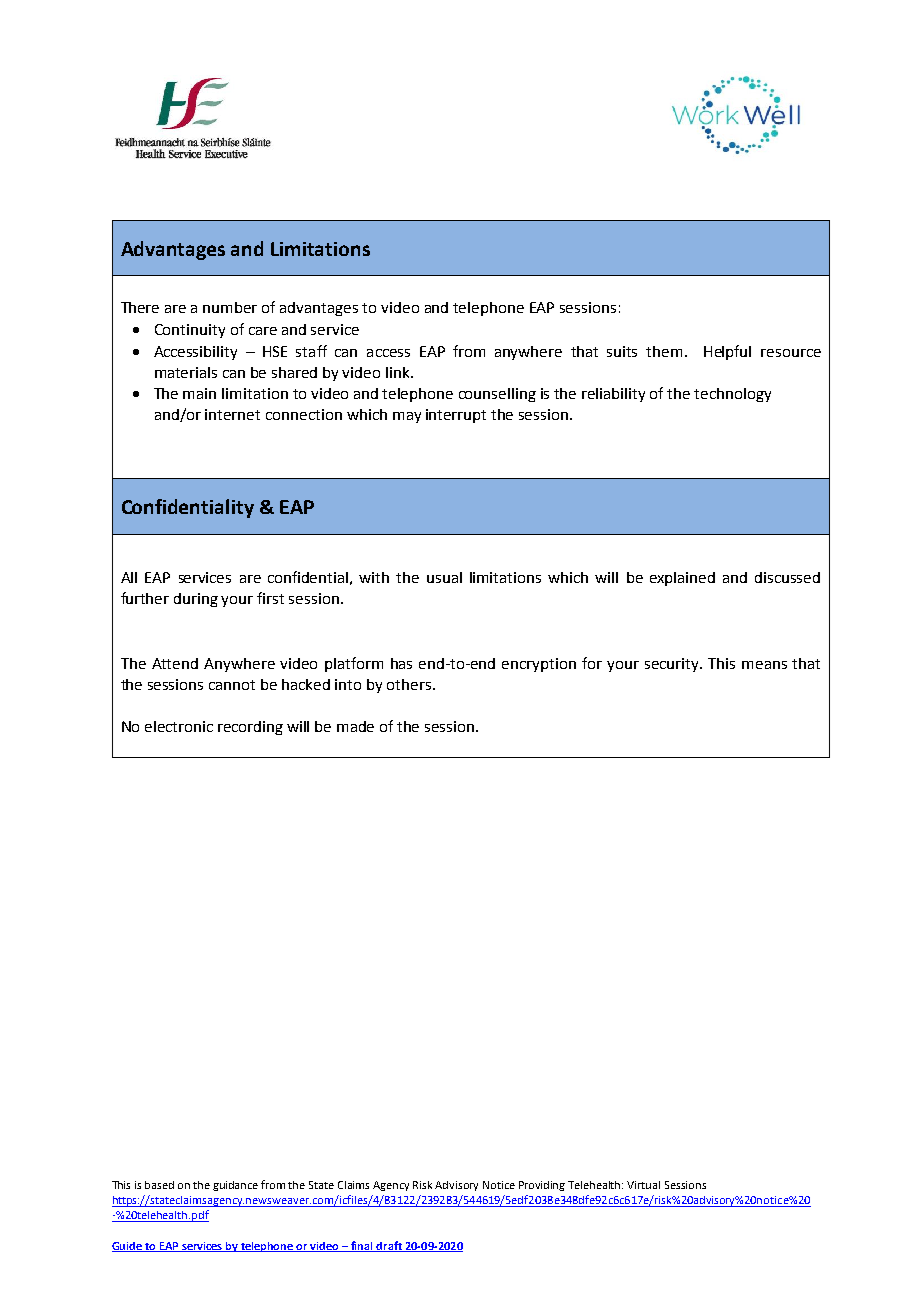 The height and width of the page is (1308, 924). I want to click on guidance, so click(235, 1186).
